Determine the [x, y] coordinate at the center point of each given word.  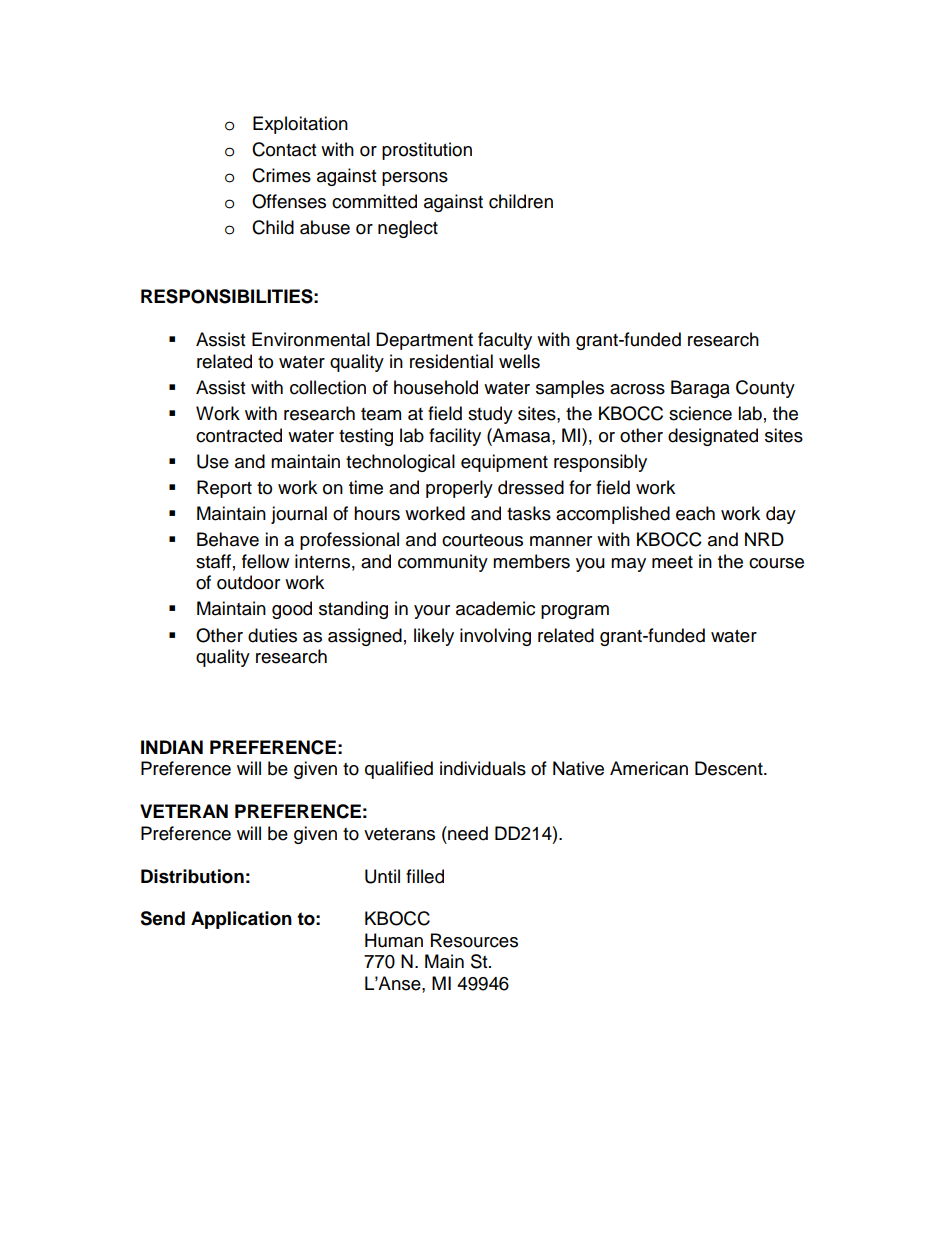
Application [241, 920]
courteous [482, 540]
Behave [228, 539]
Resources [474, 940]
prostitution [427, 151]
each [695, 513]
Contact [284, 149]
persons [415, 179]
